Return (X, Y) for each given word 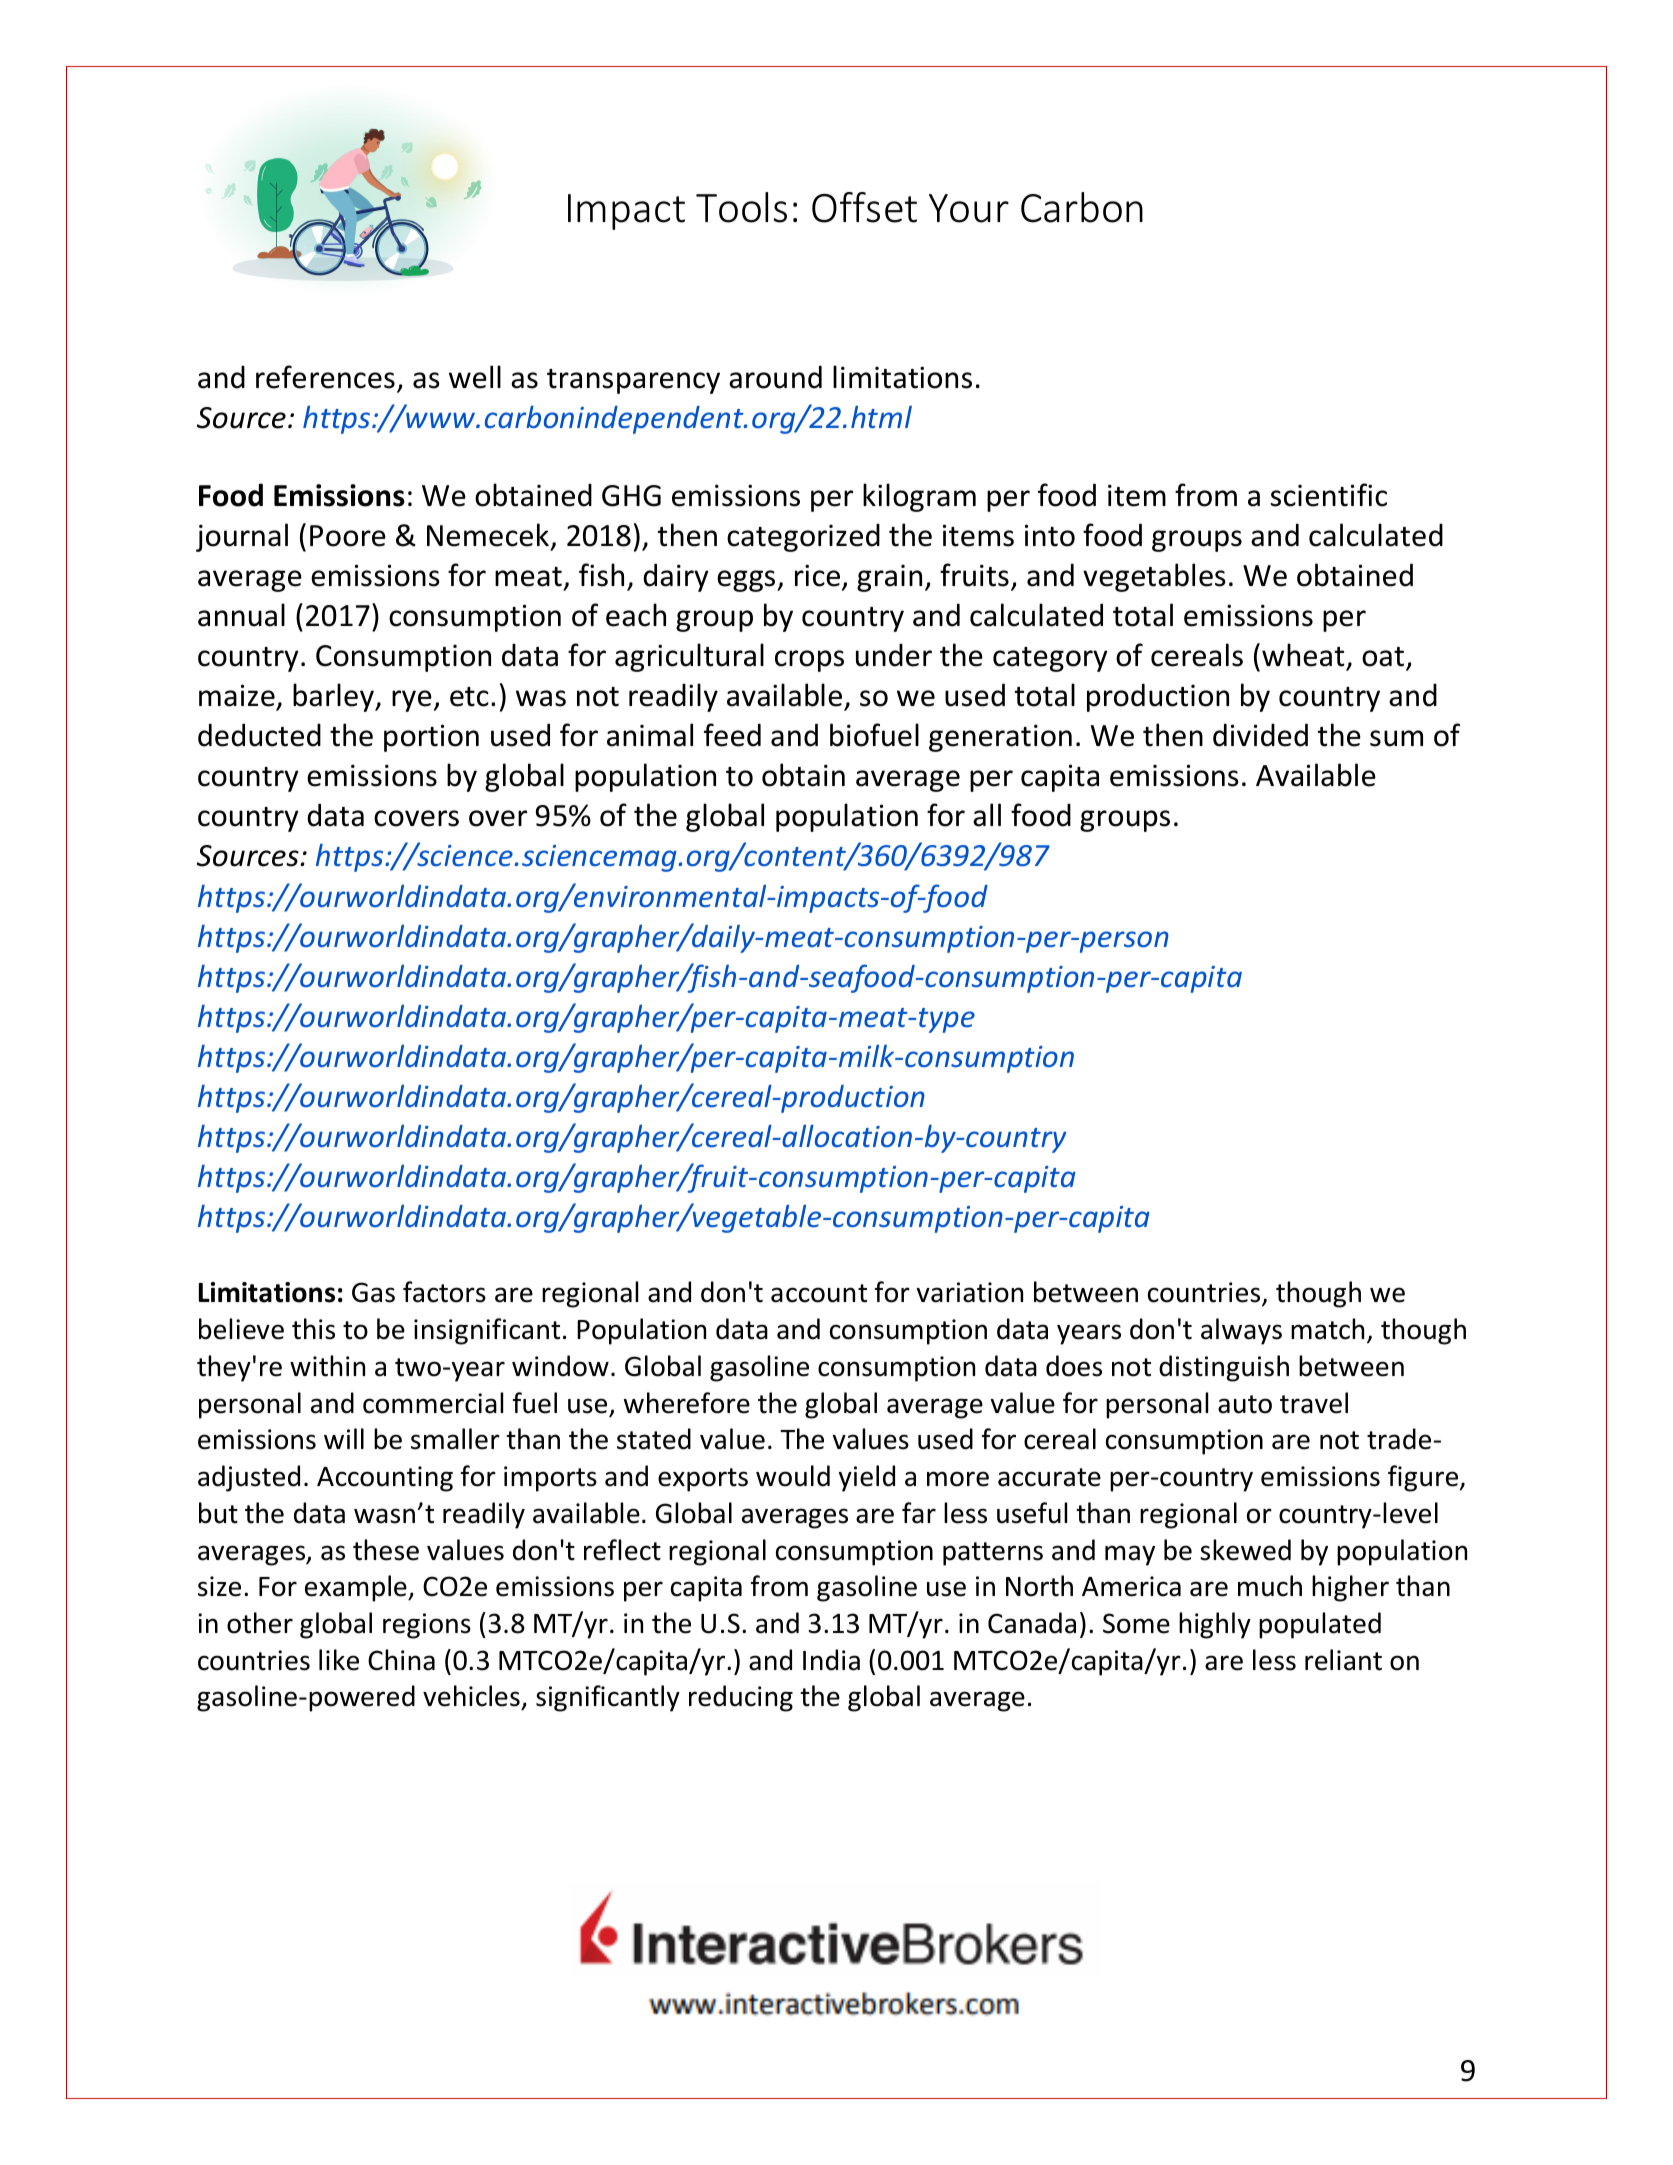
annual (241, 615)
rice (819, 576)
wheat (1303, 655)
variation (970, 1292)
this (313, 1329)
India (831, 1660)
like (339, 1660)
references (325, 377)
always (1241, 1331)
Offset (864, 207)
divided (1260, 735)
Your (969, 208)
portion (431, 738)
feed (732, 735)
